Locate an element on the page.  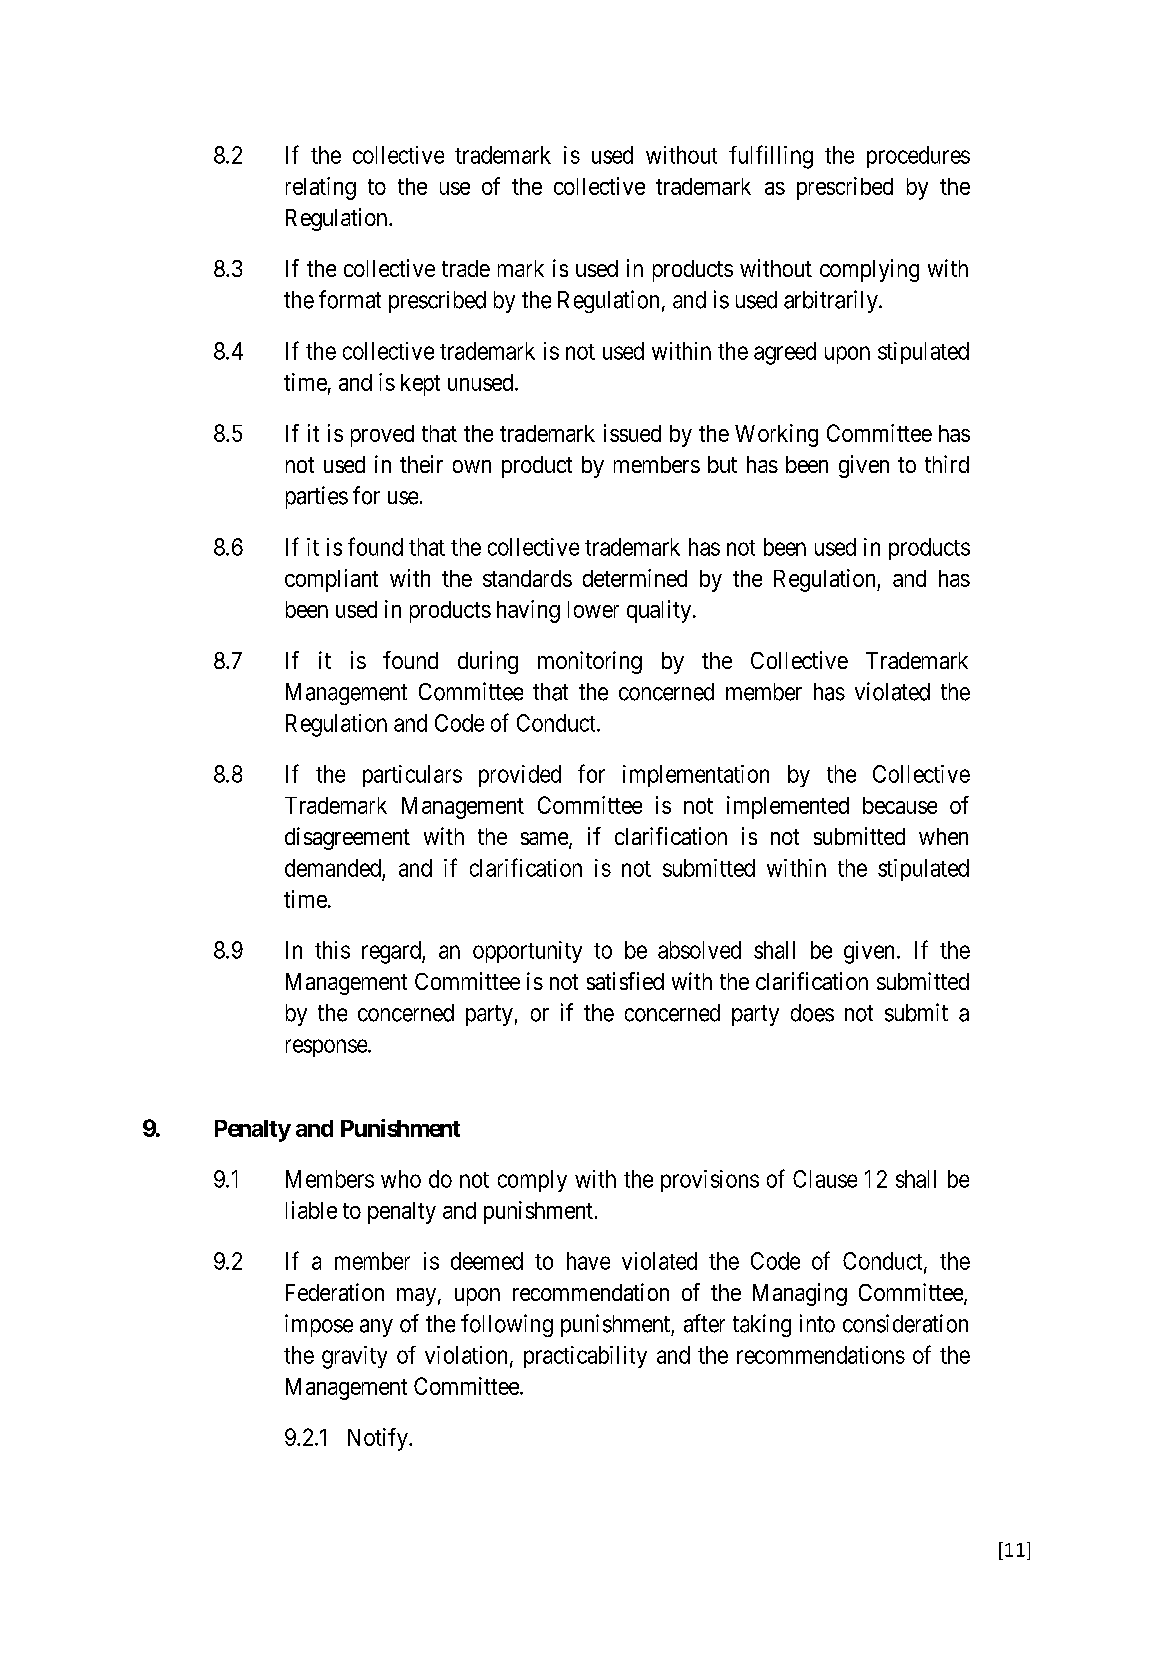
third is located at coordinates (947, 464).
